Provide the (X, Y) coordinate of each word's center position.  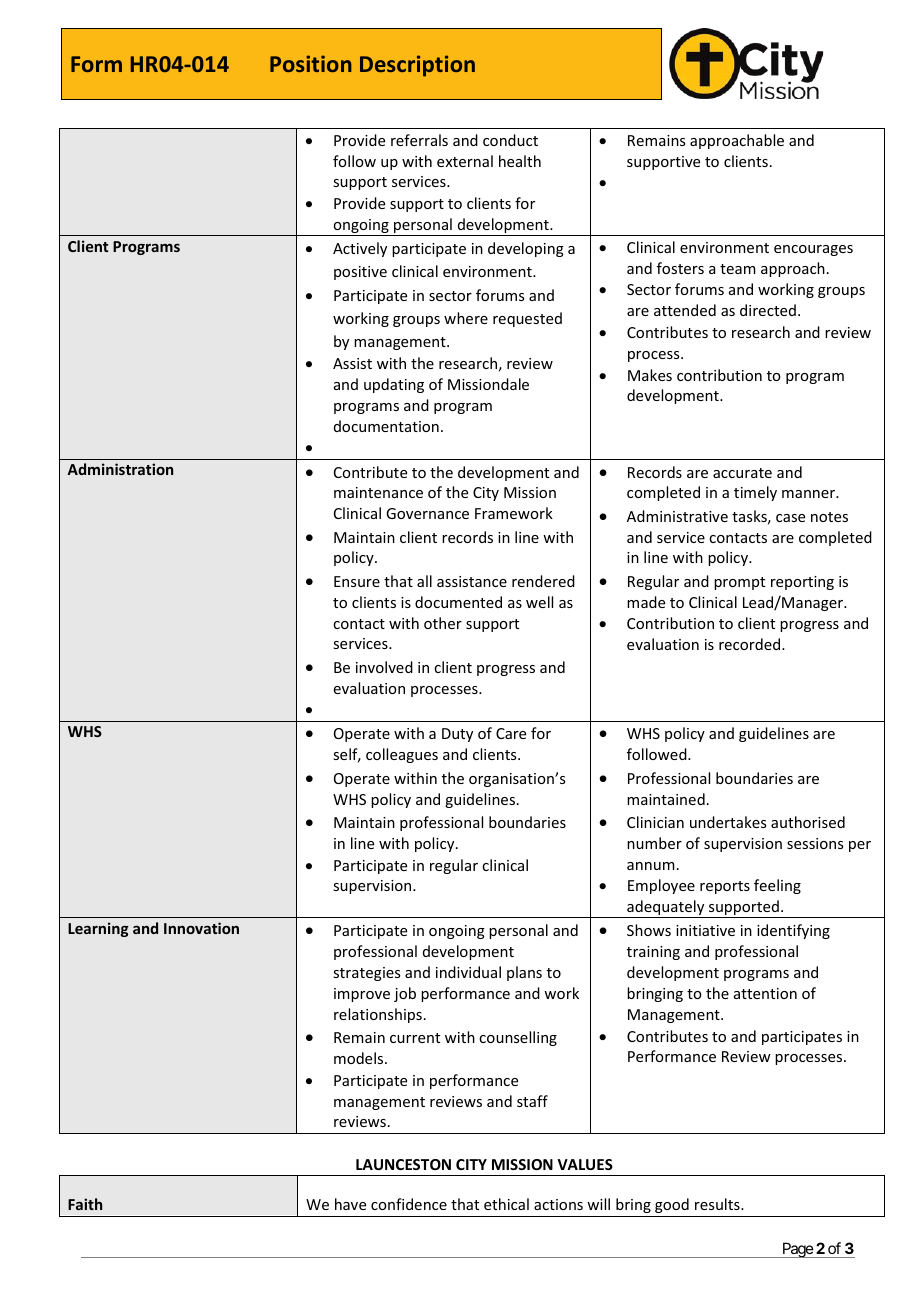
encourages (813, 250)
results (718, 1204)
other (443, 623)
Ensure (357, 581)
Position (311, 63)
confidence (409, 1204)
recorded (751, 644)
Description (417, 66)
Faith (85, 1204)
